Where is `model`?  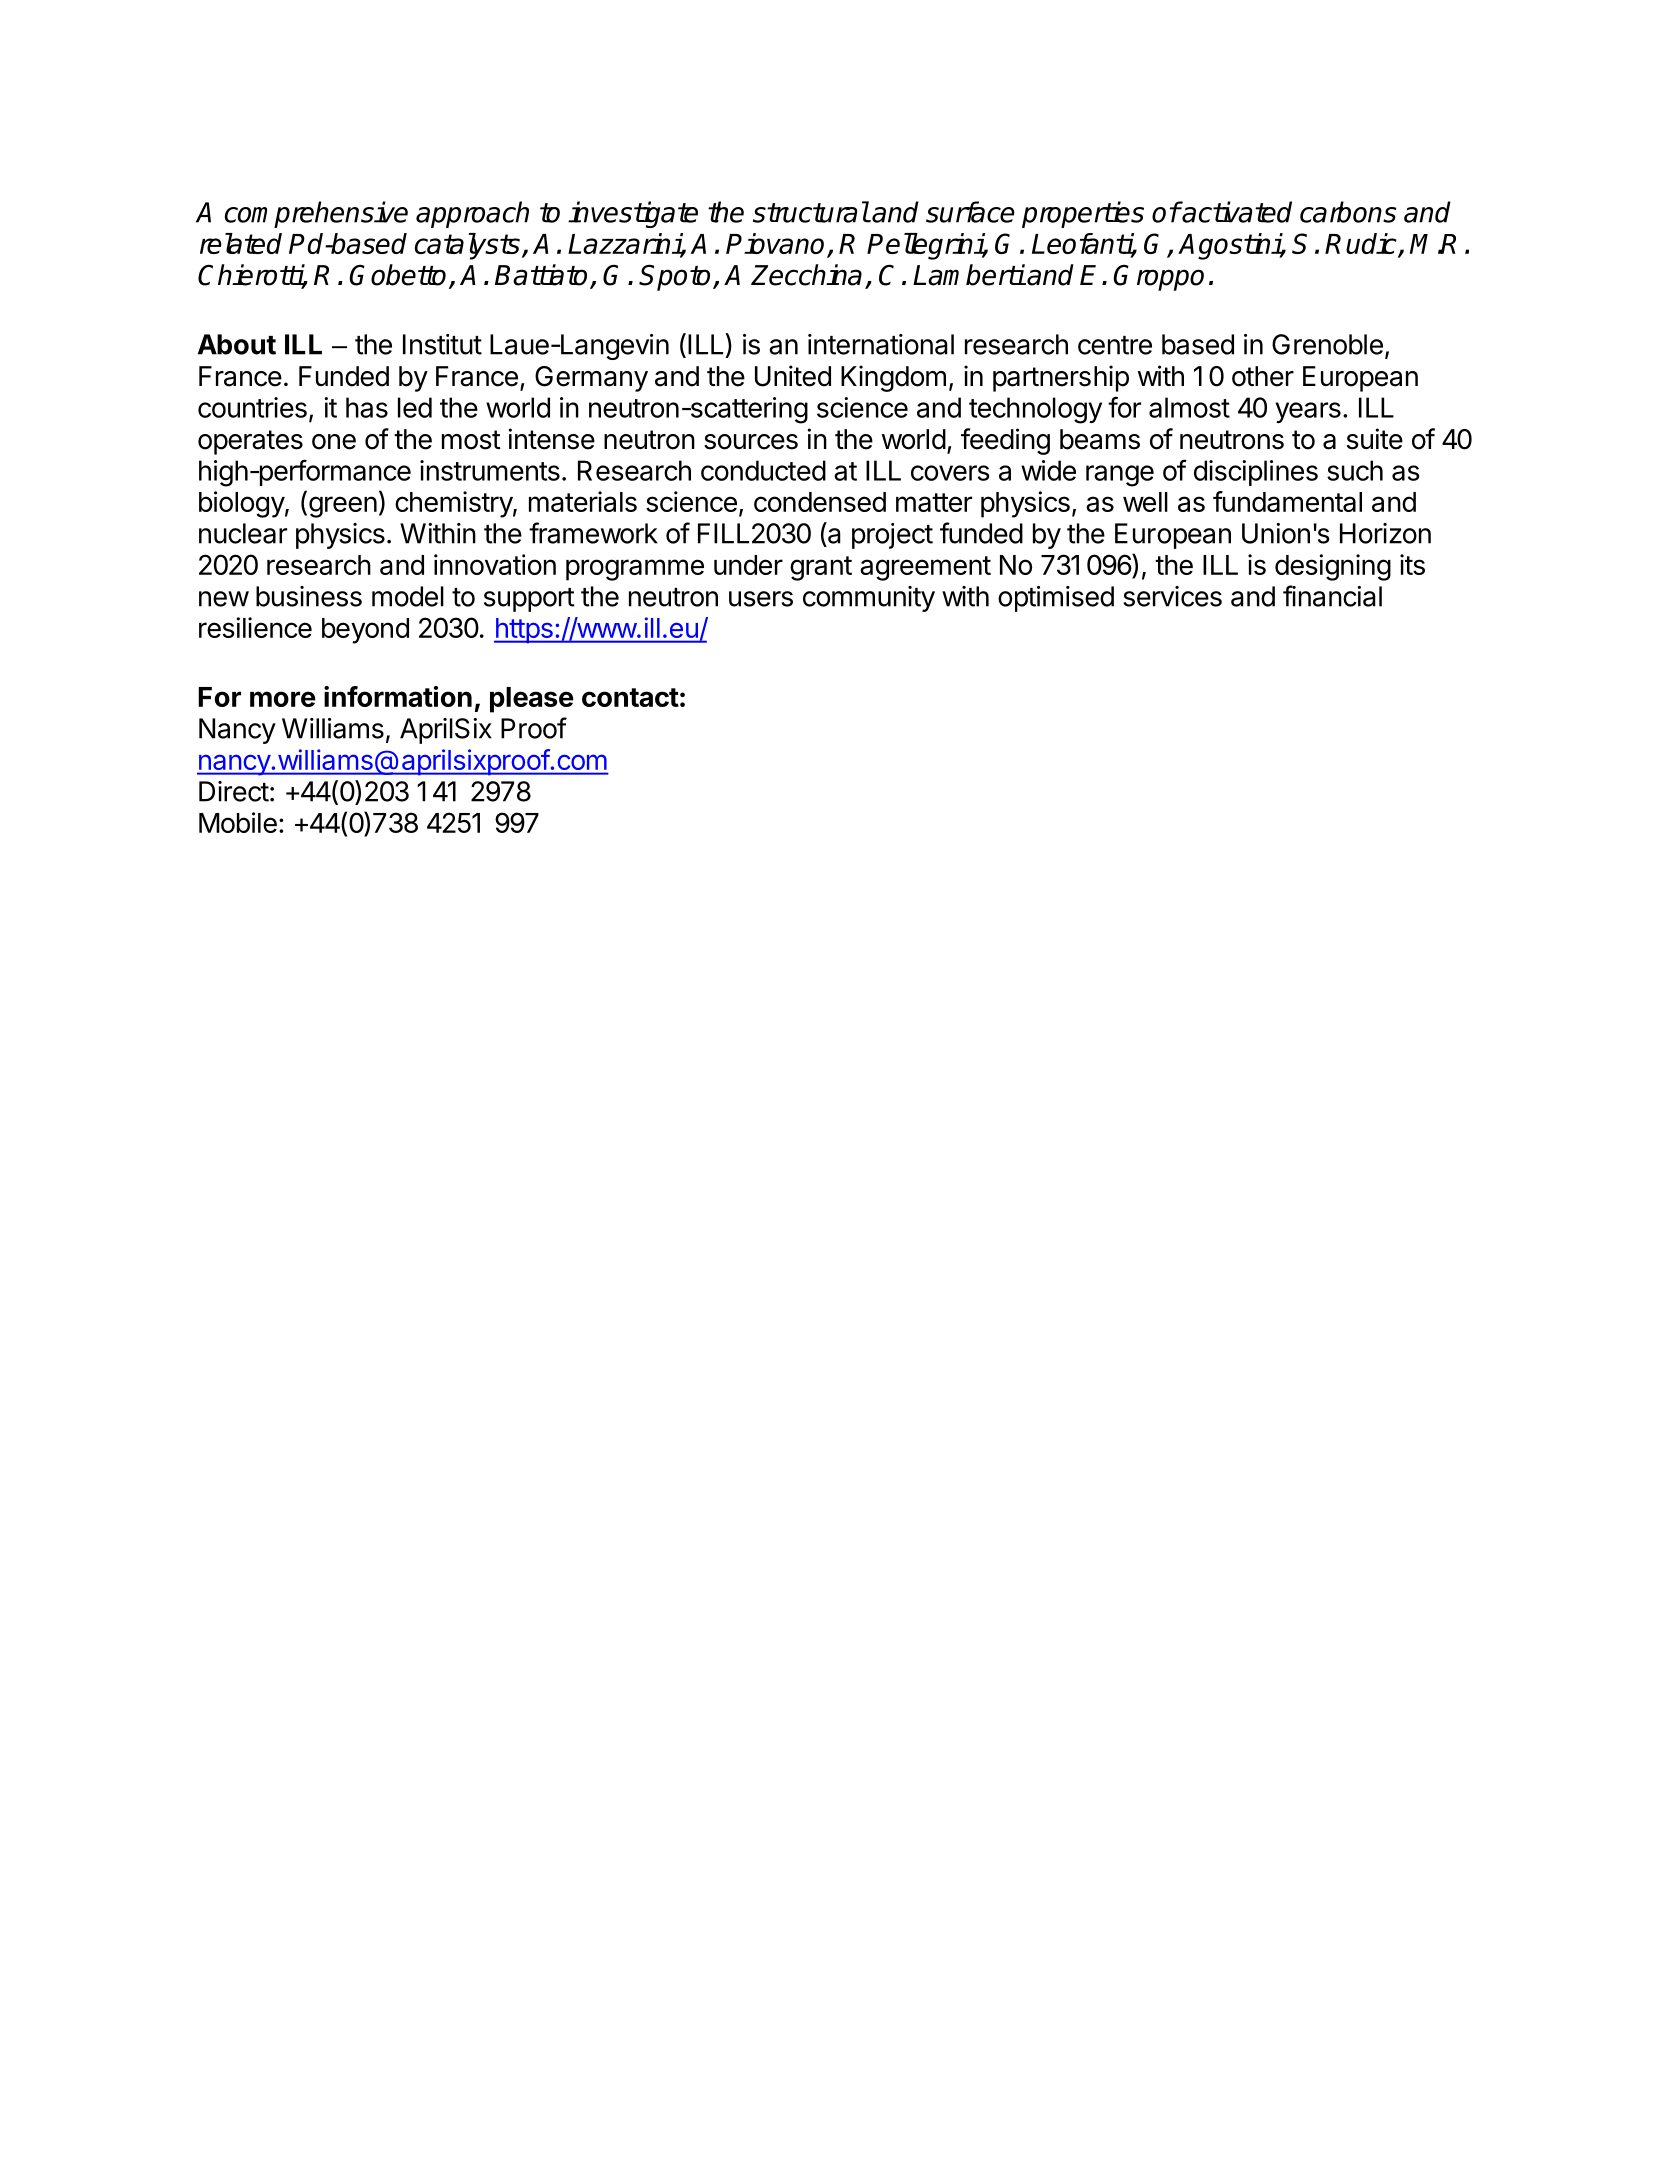 model is located at coordinates (408, 596).
